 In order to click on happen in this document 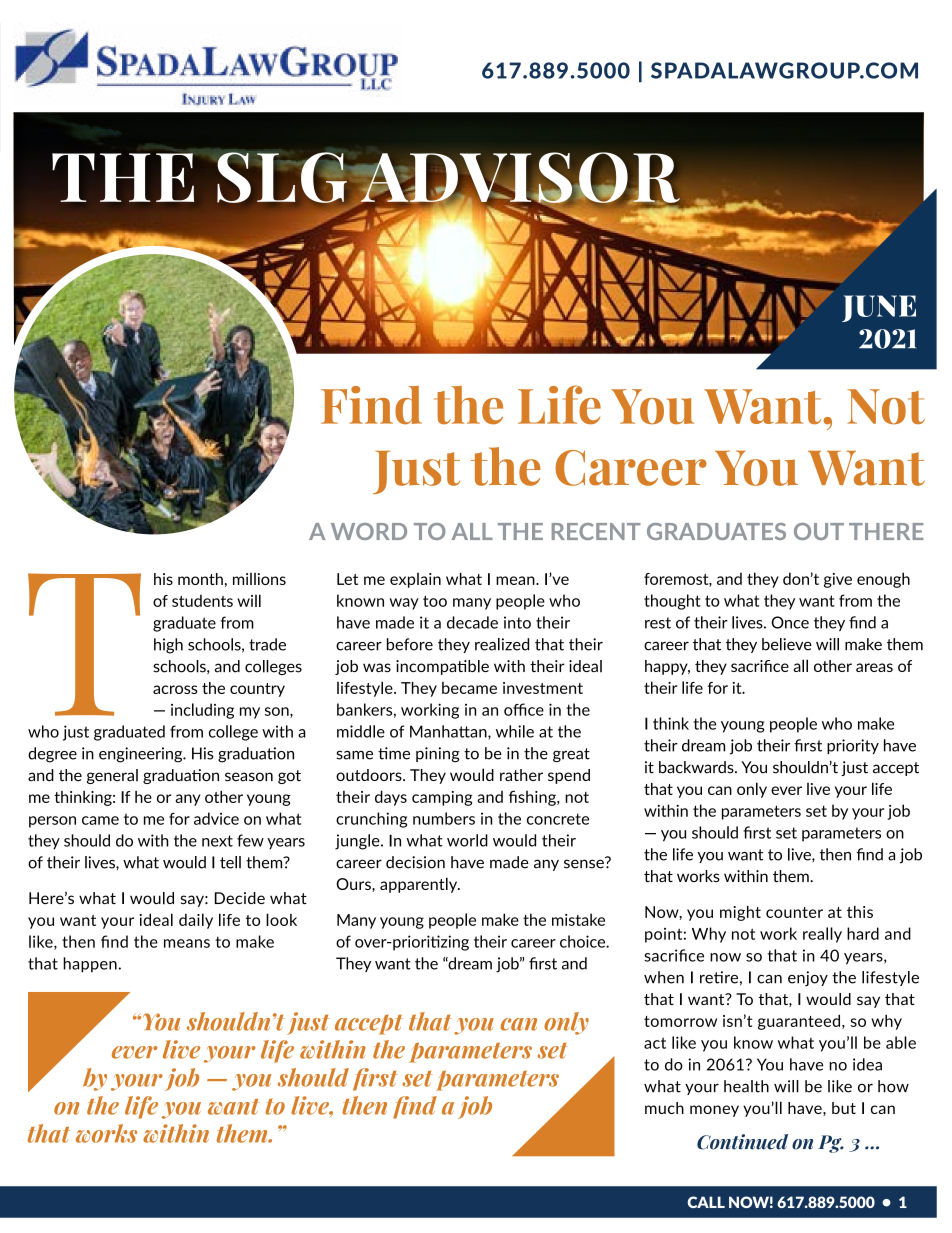, I will do `click(91, 965)`.
